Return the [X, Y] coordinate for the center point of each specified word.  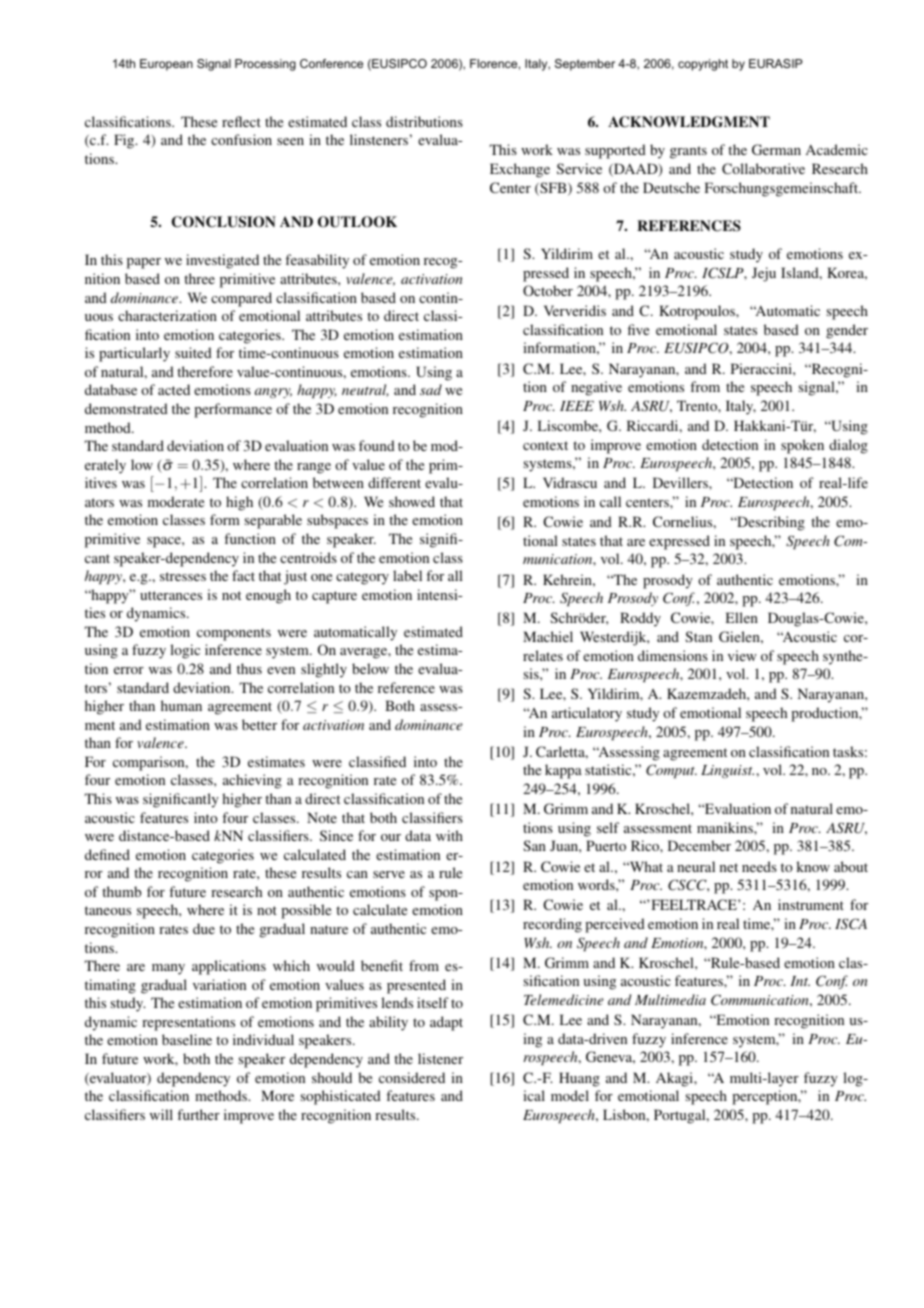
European [166, 65]
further [198, 1114]
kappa [563, 771]
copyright [703, 65]
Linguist [727, 771]
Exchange [520, 170]
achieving [252, 781]
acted [174, 389]
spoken [802, 446]
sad [431, 389]
